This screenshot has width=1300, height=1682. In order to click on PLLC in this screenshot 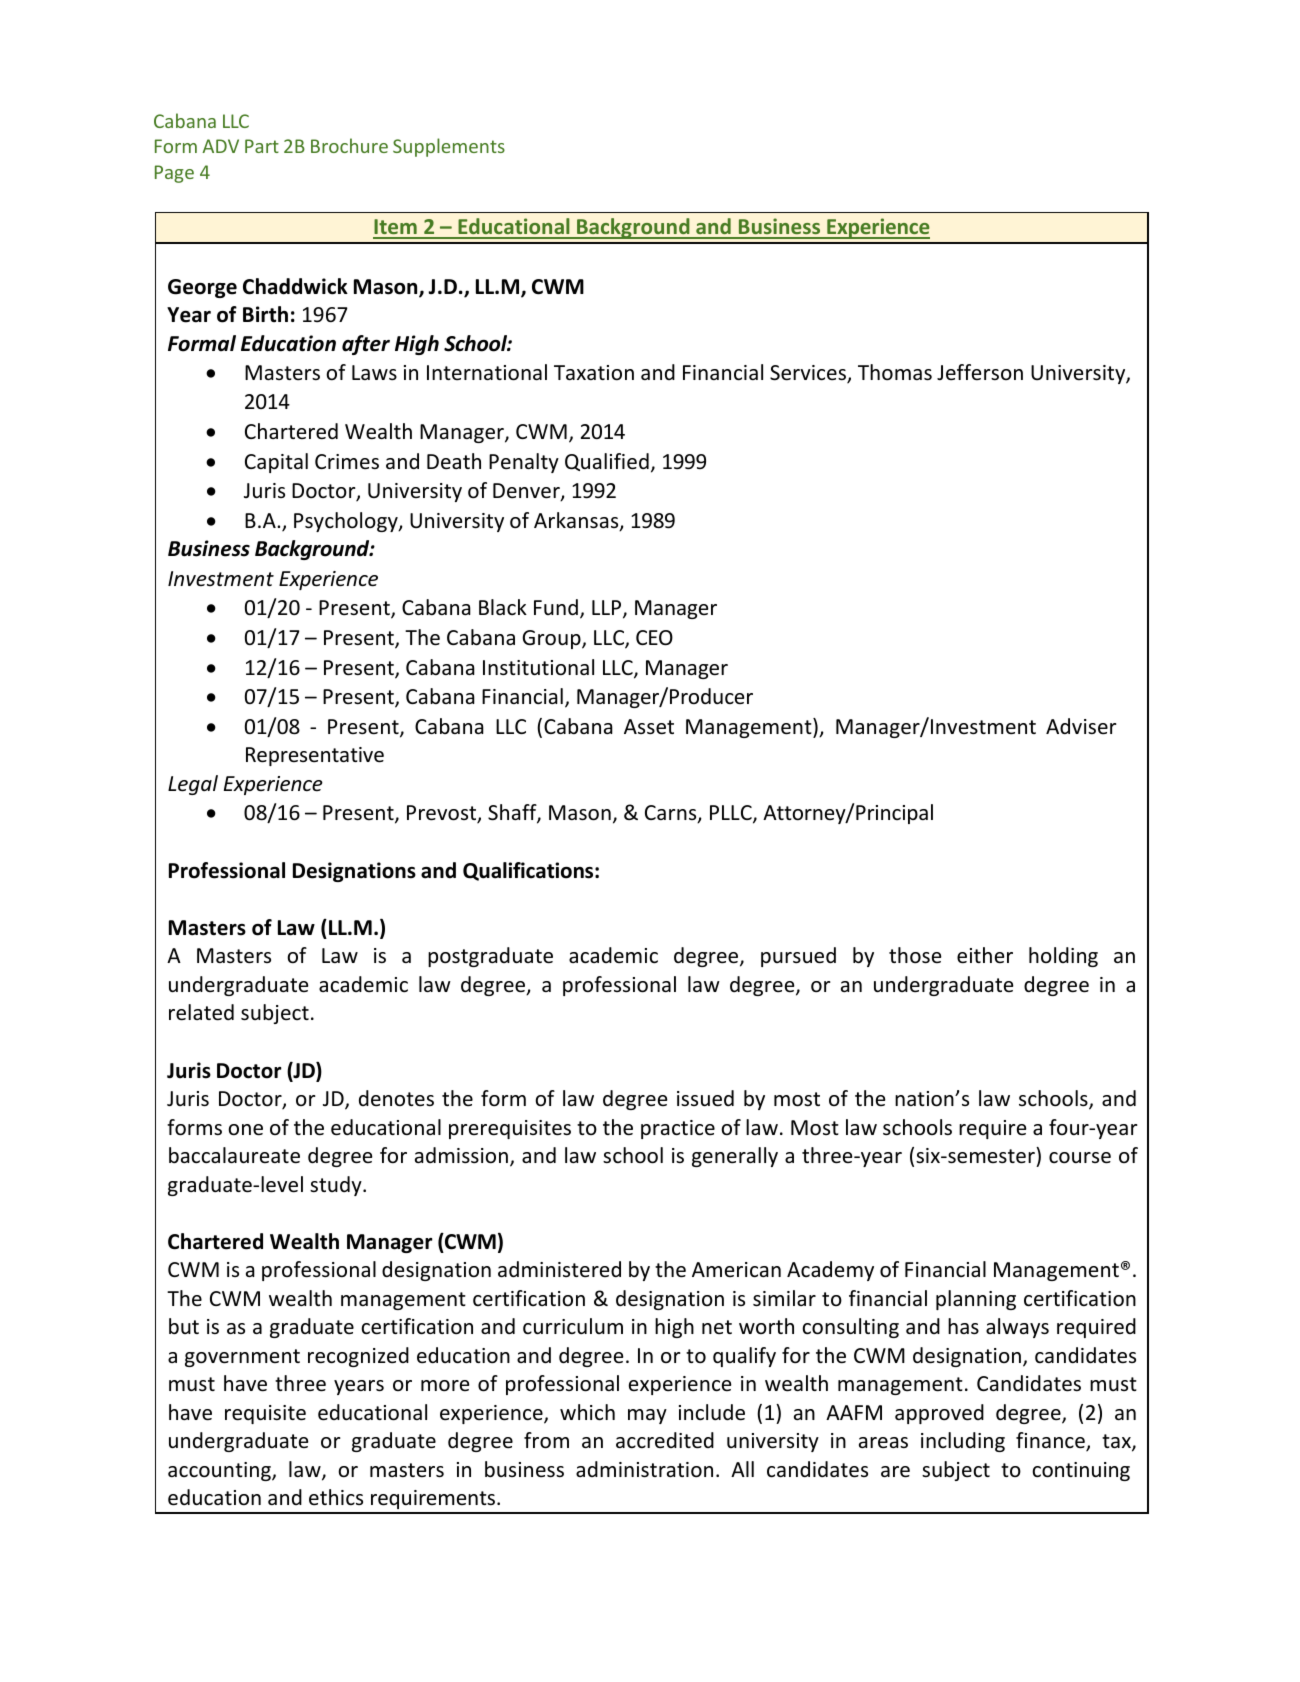, I will do `click(732, 814)`.
